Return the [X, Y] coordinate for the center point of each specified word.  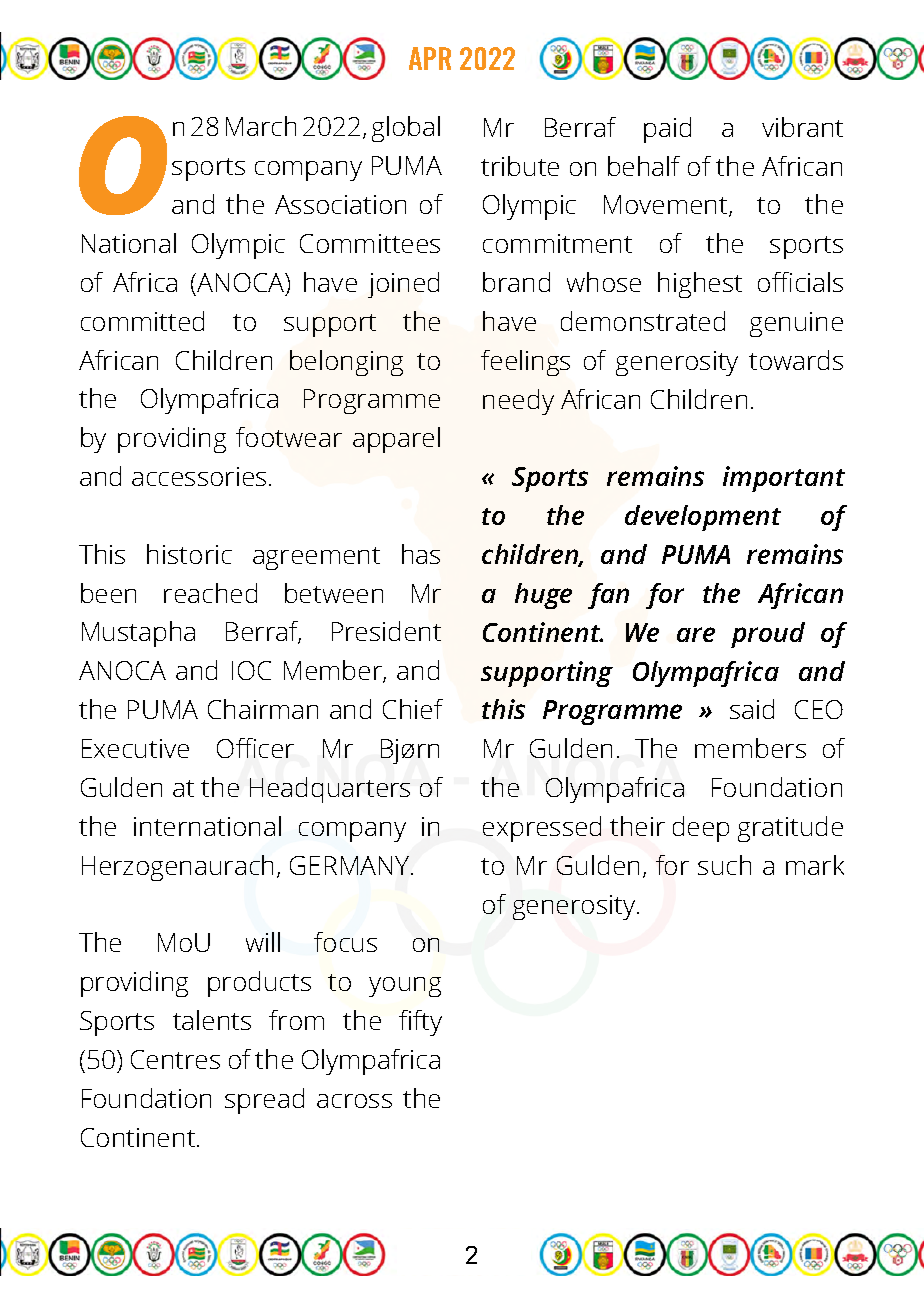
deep [701, 829]
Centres [175, 1059]
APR [430, 58]
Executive [135, 748]
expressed [542, 829]
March [261, 126]
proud [768, 635]
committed [142, 321]
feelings [525, 363]
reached [210, 593]
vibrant [802, 127]
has [421, 554]
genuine [796, 324]
